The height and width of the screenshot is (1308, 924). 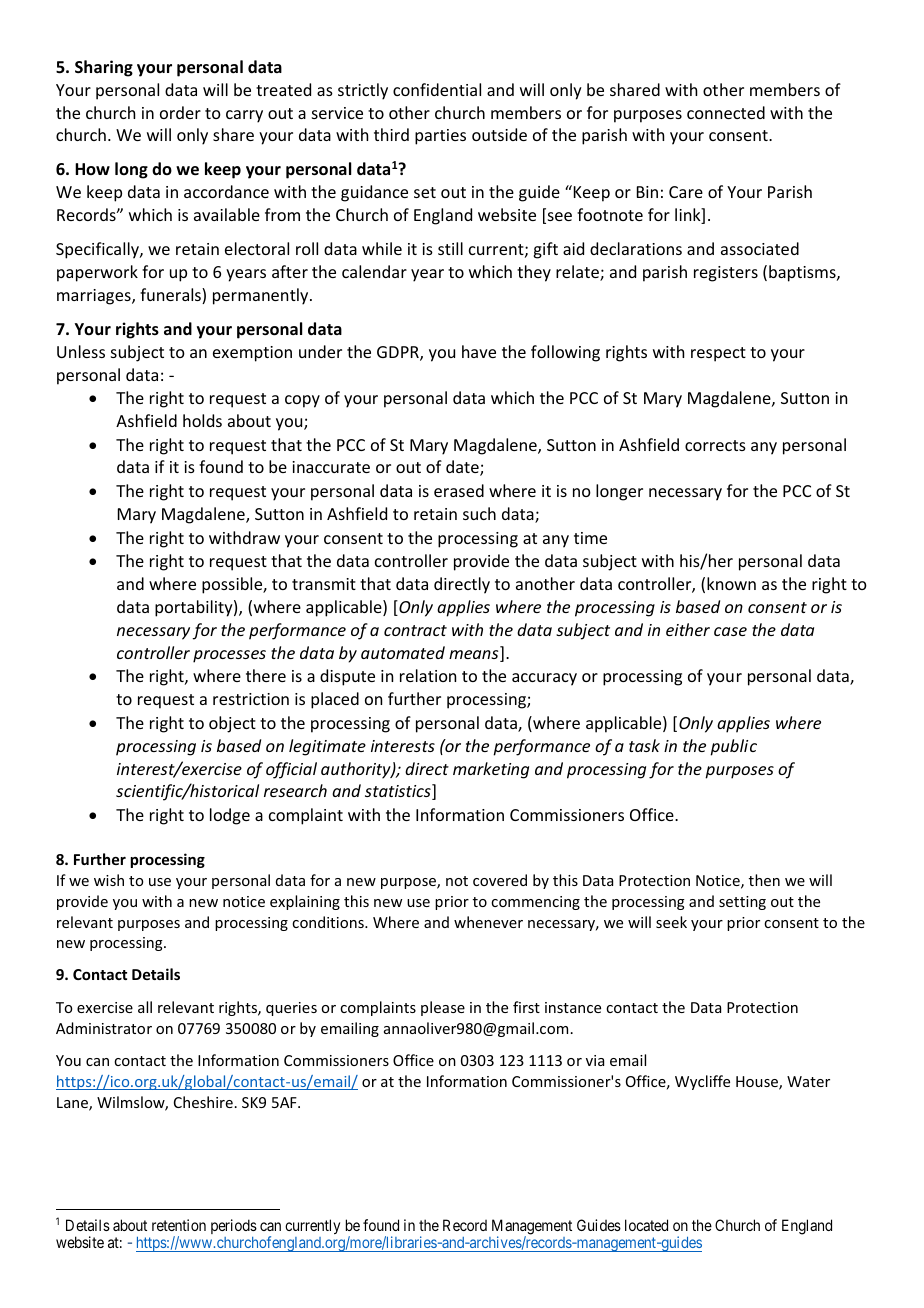 What do you see at coordinates (730, 631) in the screenshot?
I see `case` at bounding box center [730, 631].
